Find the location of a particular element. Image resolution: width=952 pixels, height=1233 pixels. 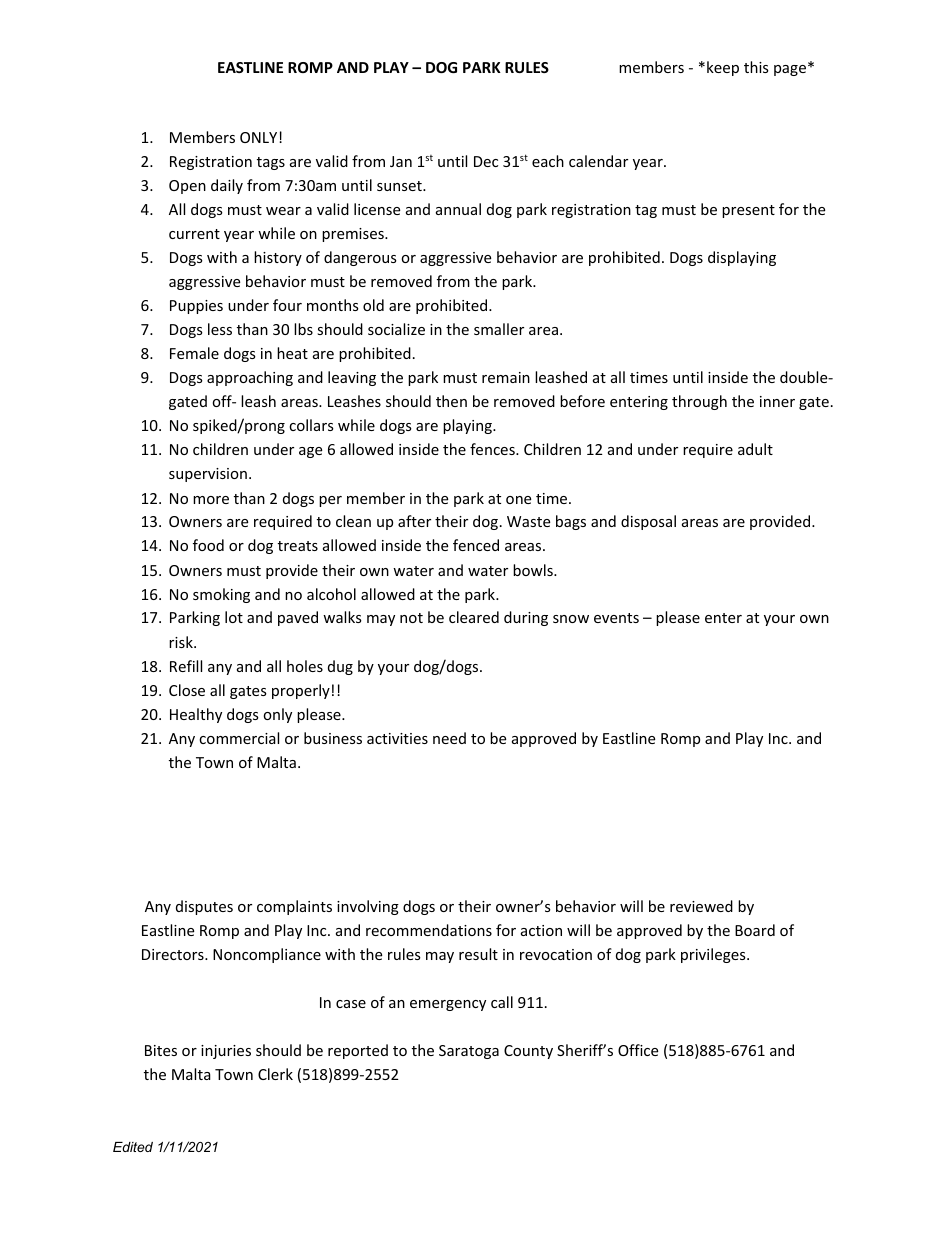

keep is located at coordinates (723, 68).
